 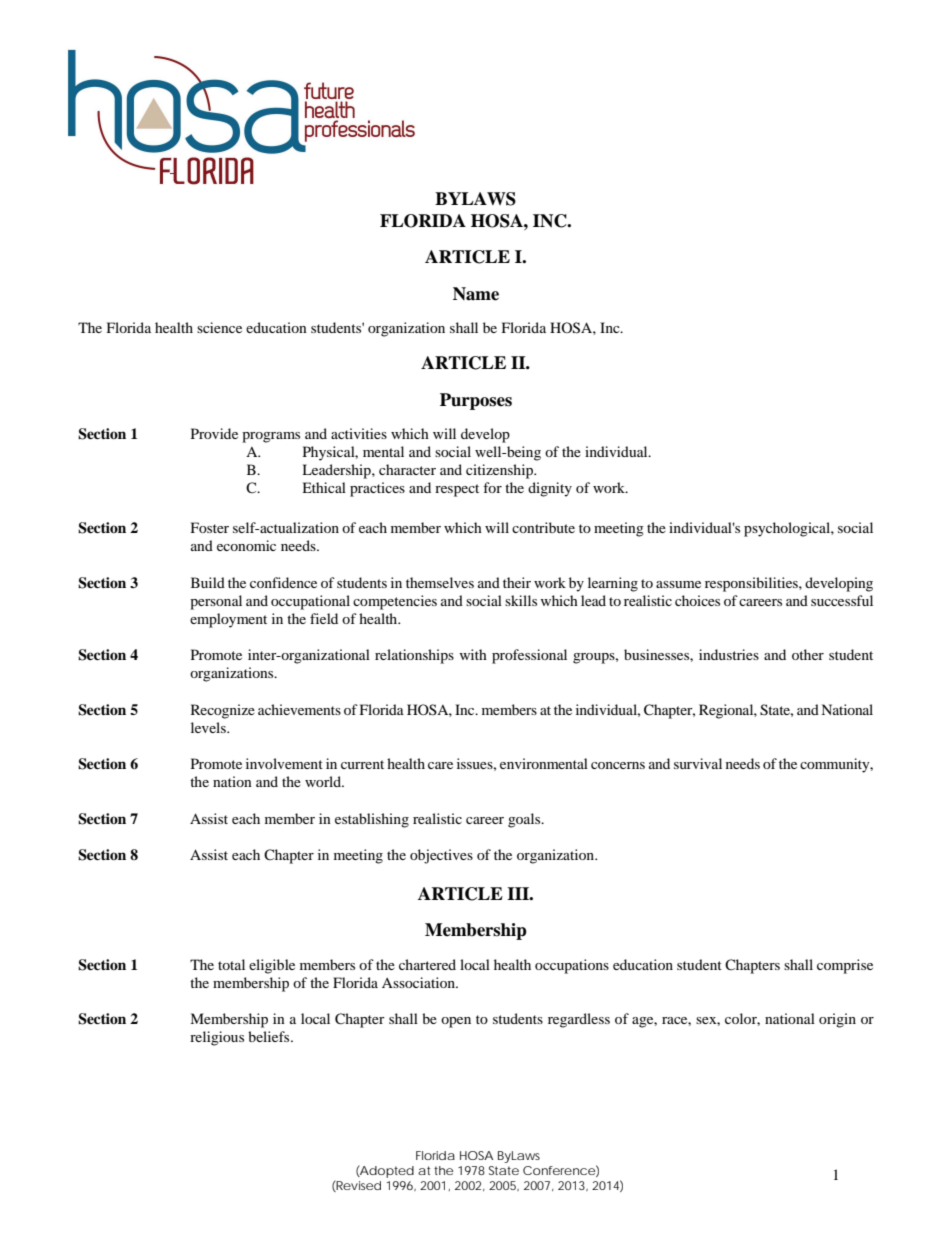 I want to click on concerns, so click(x=618, y=765).
